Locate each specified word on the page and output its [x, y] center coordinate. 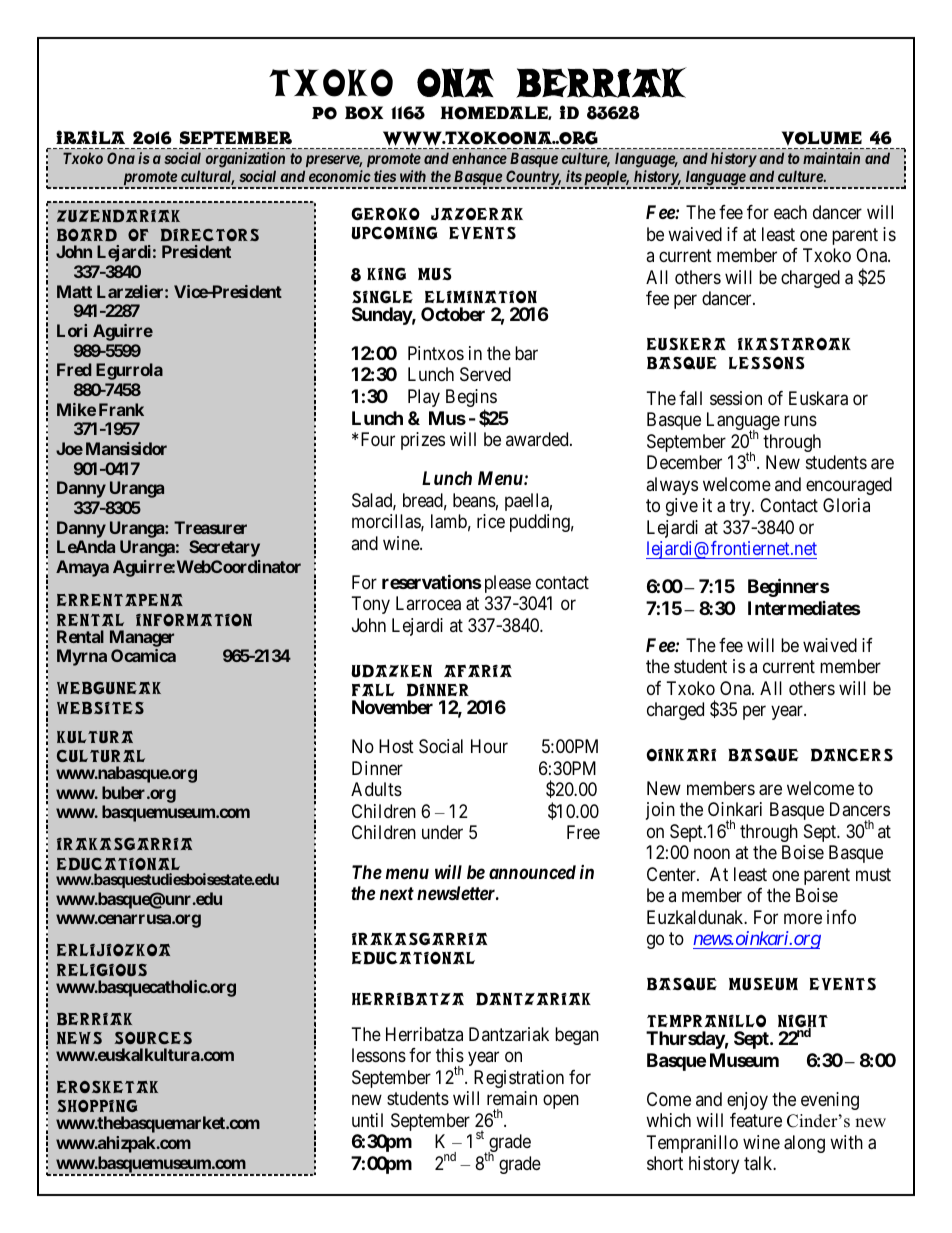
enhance [479, 158]
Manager [142, 638]
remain [512, 1098]
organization [245, 161]
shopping [97, 1106]
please [506, 584]
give [682, 507]
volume [821, 140]
